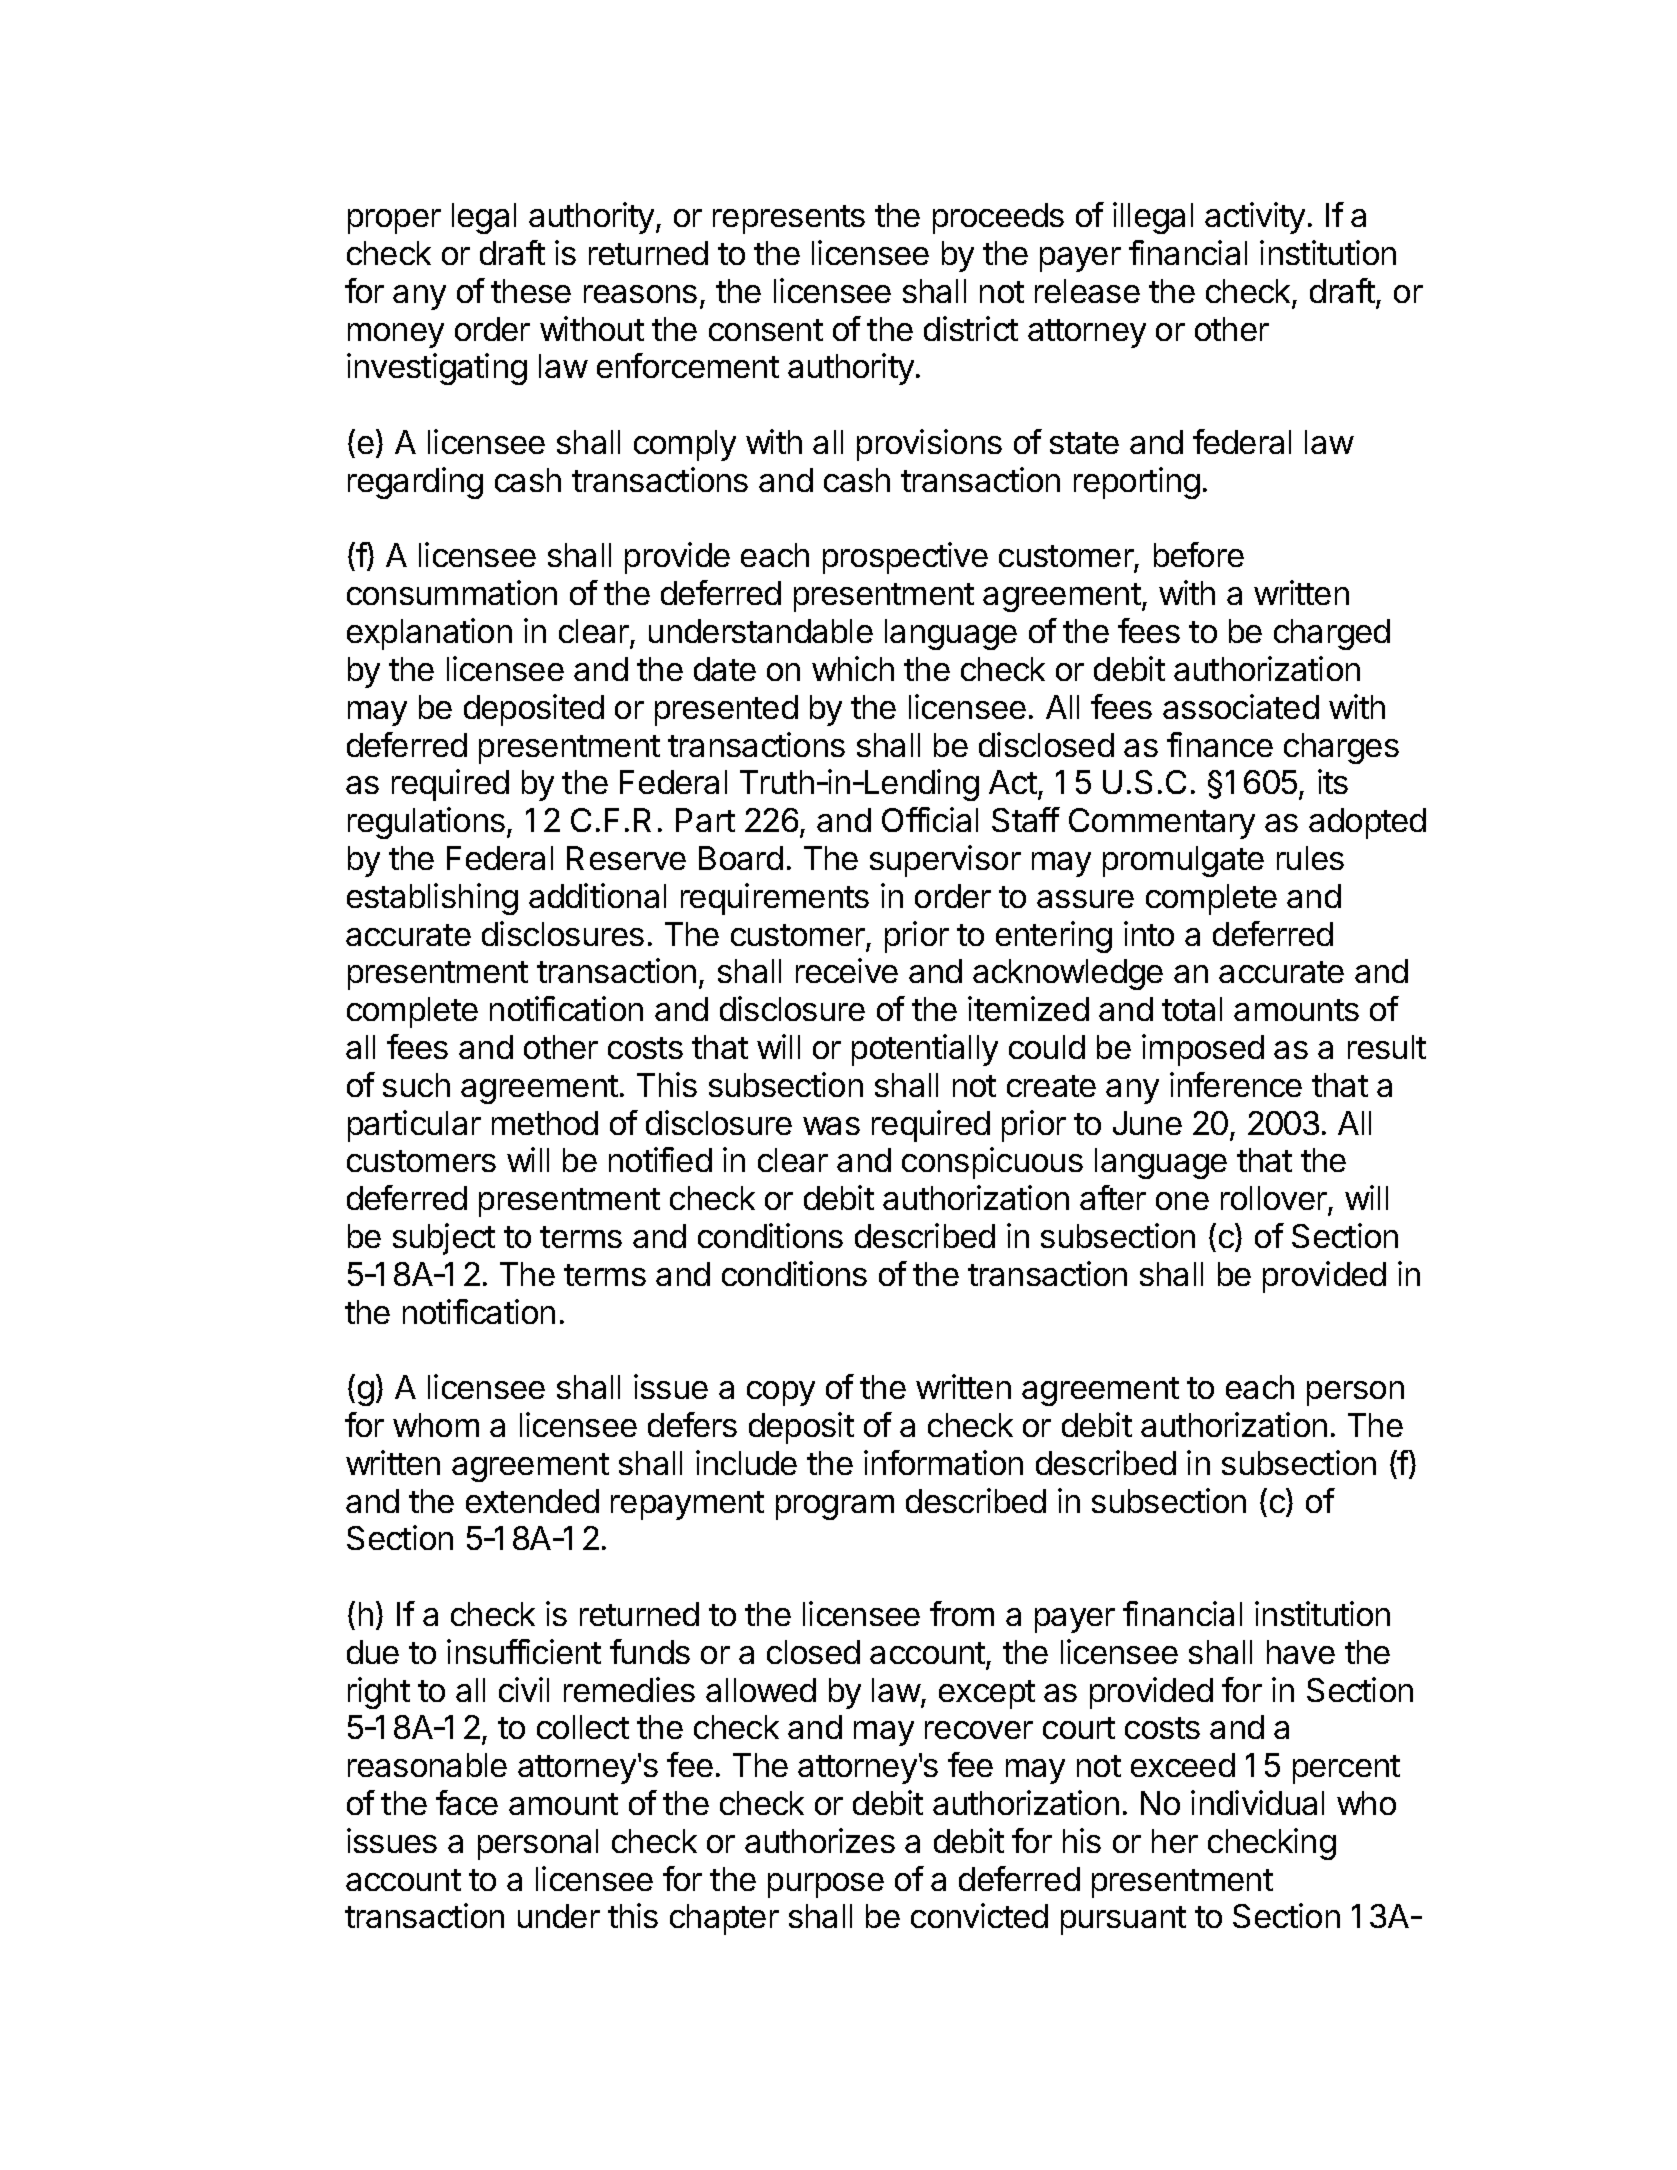 The image size is (1677, 2170). I want to click on potentially, so click(925, 1050).
